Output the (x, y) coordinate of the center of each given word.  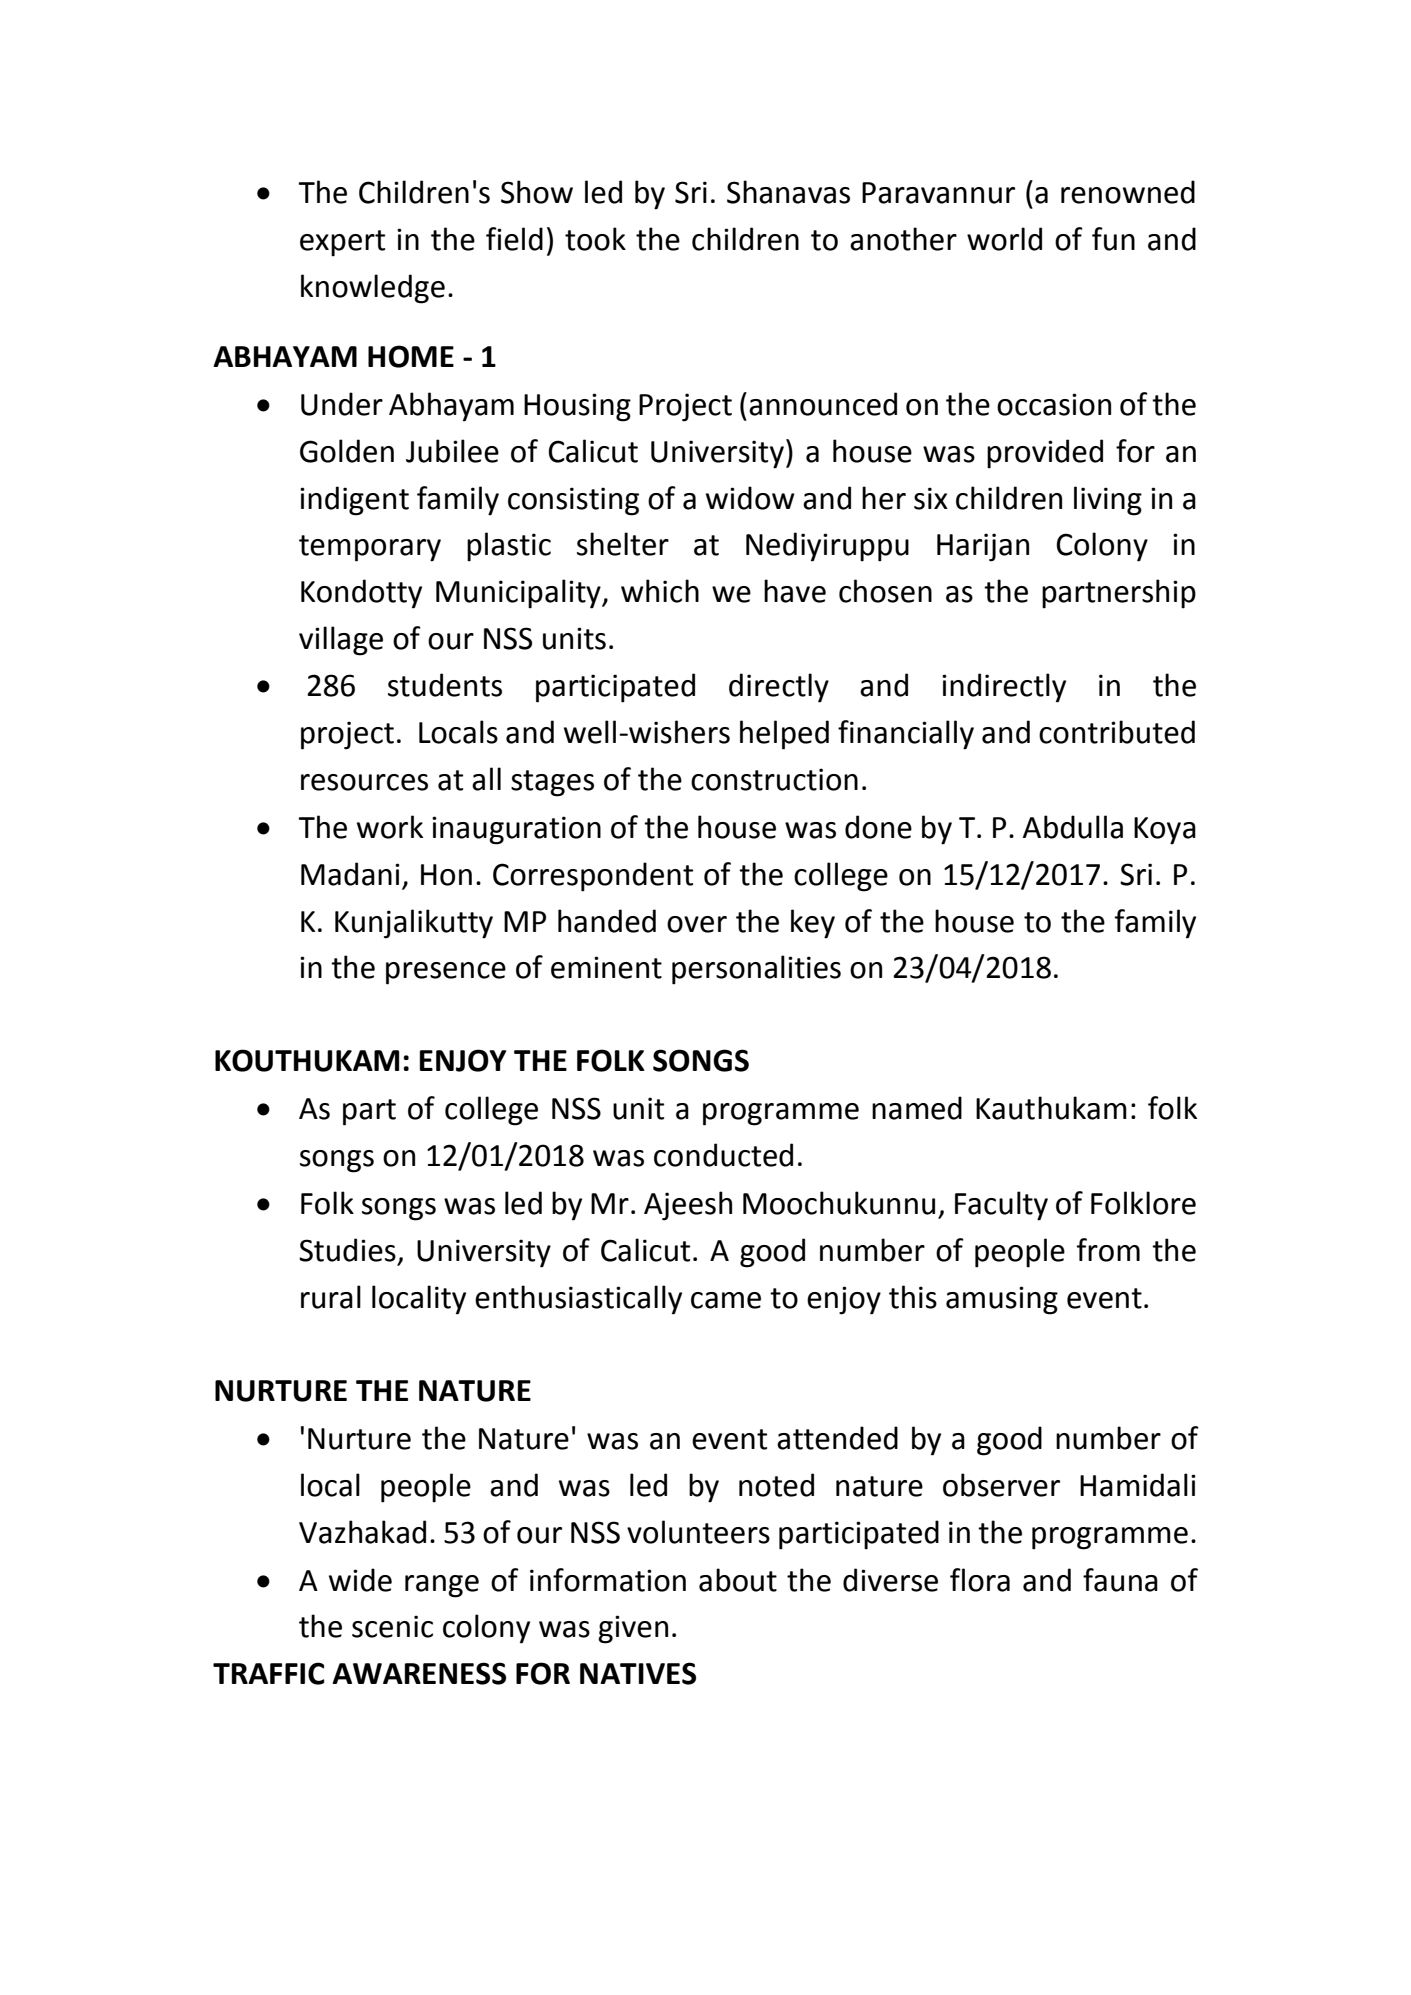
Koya (1165, 831)
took (595, 239)
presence (446, 973)
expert (342, 243)
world (1004, 239)
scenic (392, 1626)
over (697, 924)
